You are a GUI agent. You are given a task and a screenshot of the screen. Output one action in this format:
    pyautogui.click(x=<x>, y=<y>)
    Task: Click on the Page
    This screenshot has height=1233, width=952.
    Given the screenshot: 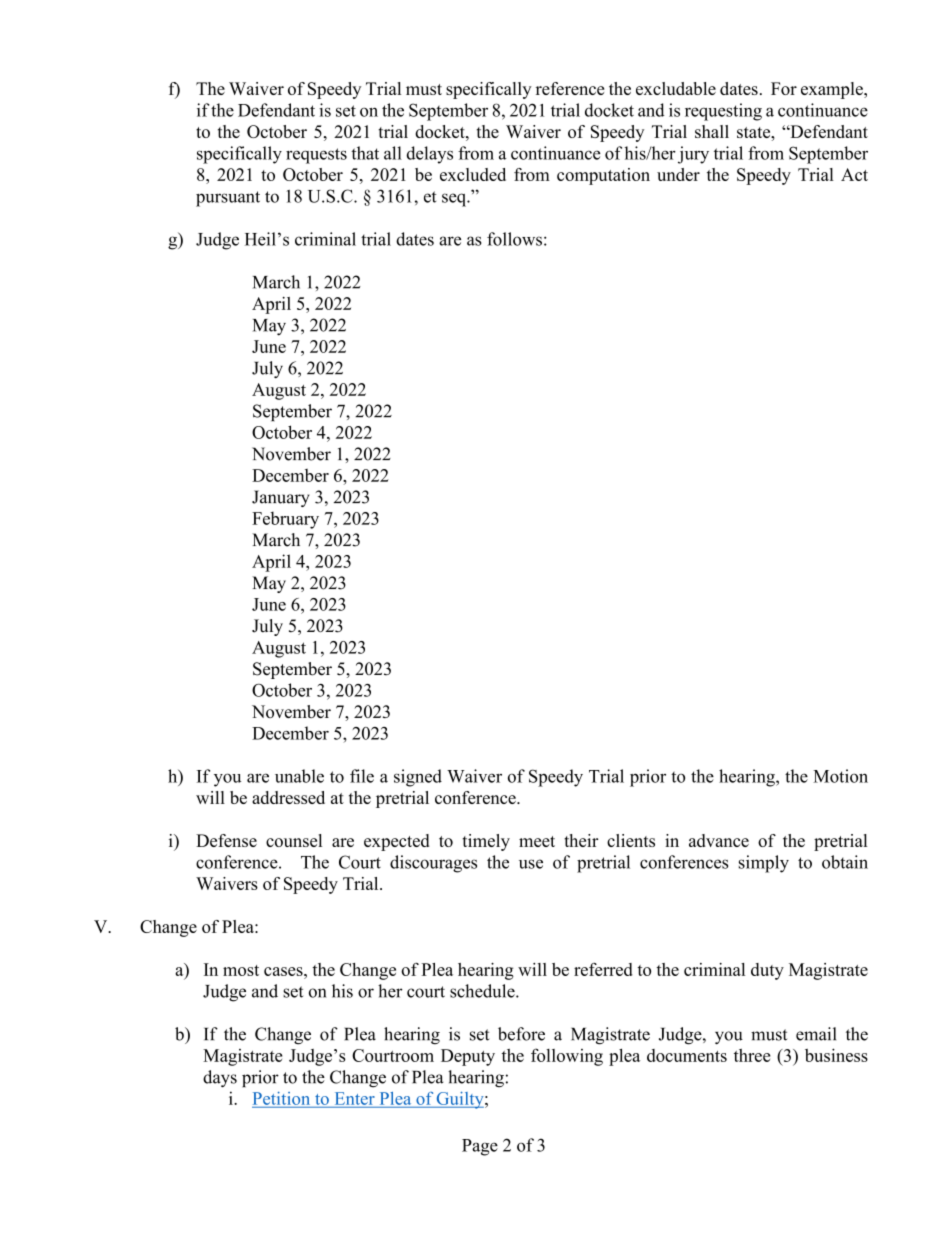 What is the action you would take?
    pyautogui.click(x=480, y=1147)
